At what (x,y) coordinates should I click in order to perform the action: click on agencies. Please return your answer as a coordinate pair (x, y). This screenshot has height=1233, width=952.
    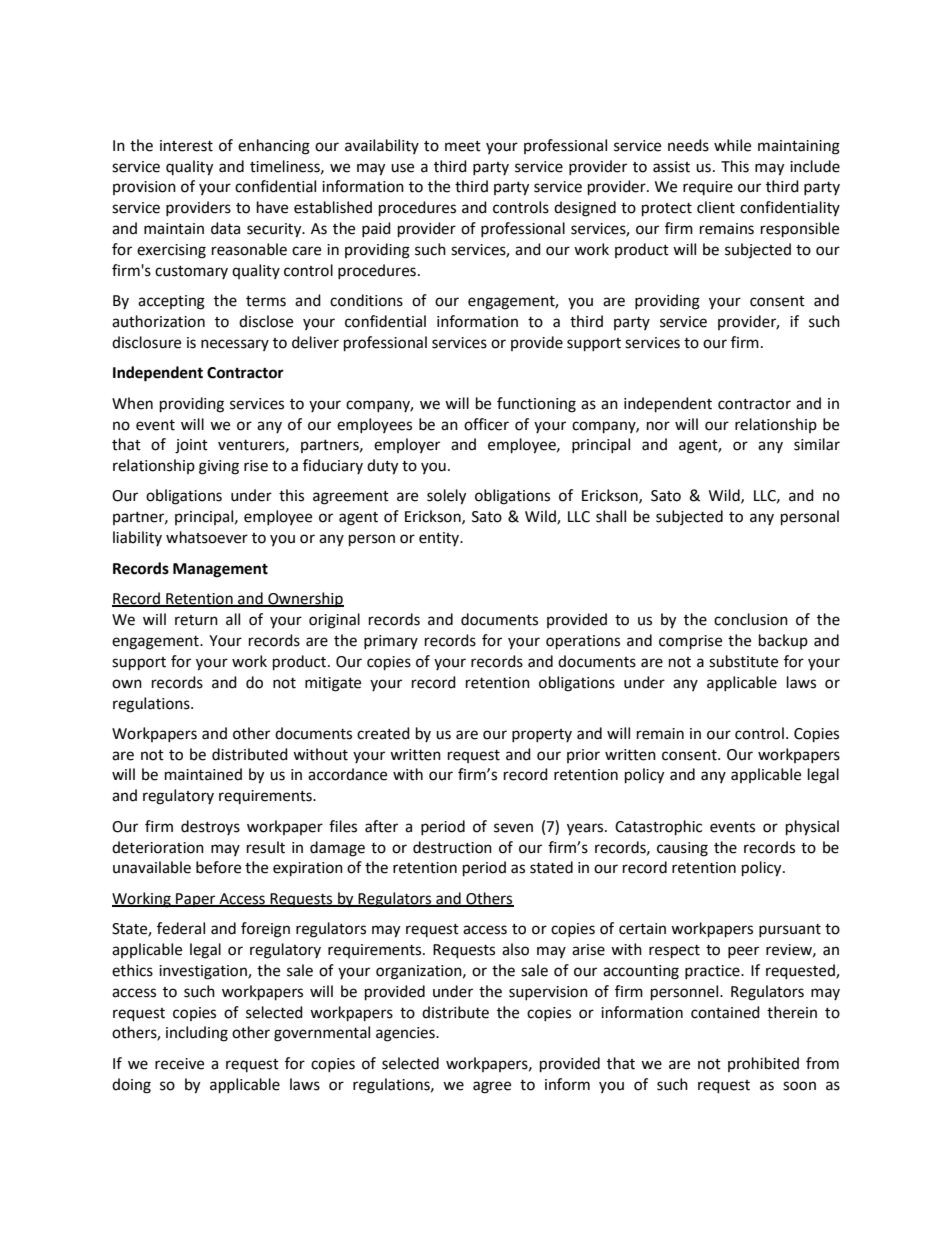
    Looking at the image, I should click on (406, 1034).
